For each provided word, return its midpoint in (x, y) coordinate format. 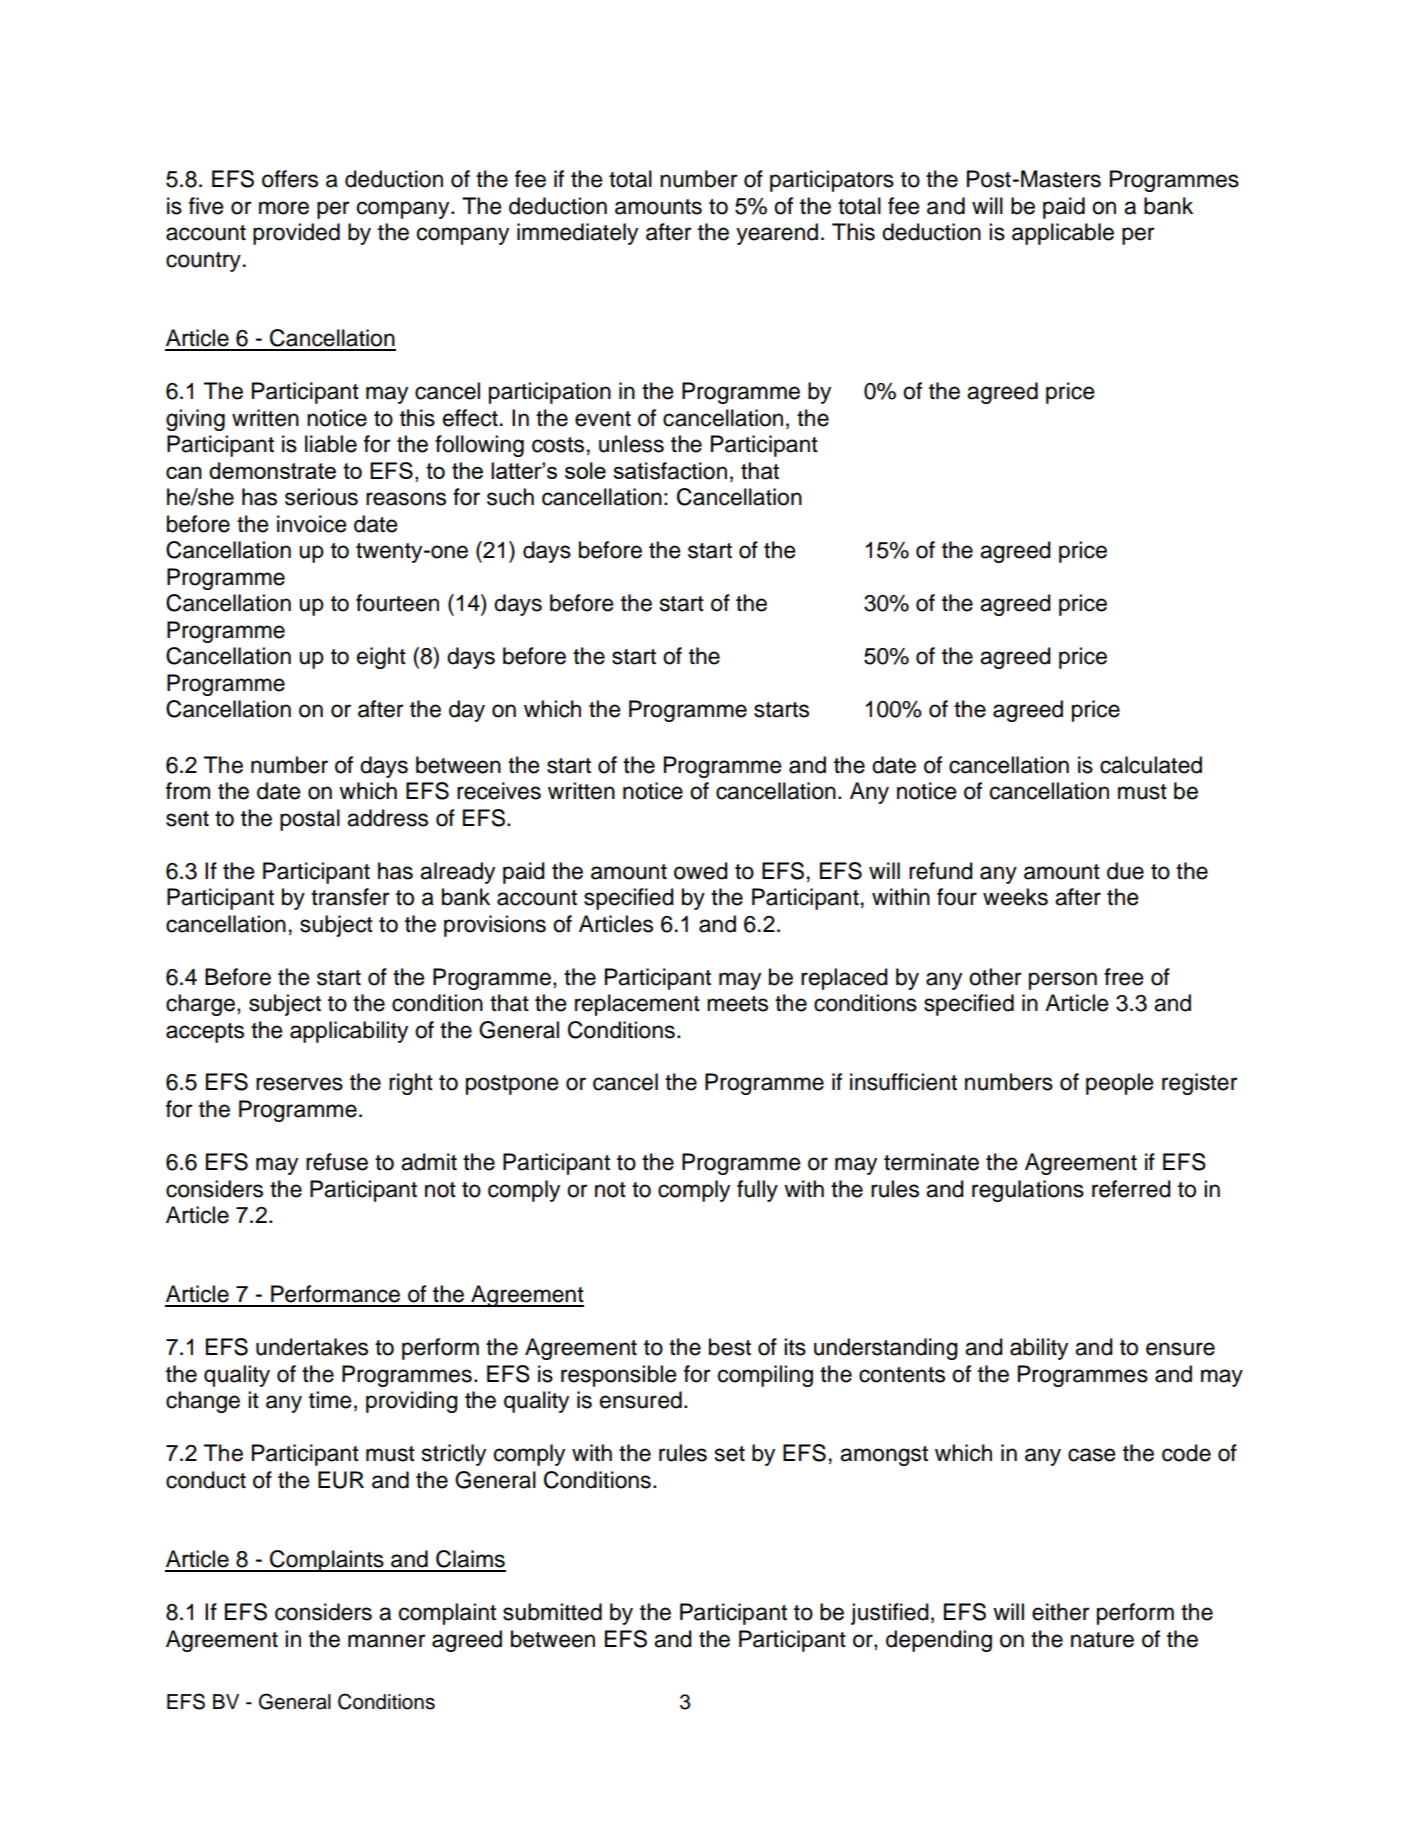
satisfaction (670, 471)
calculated (1151, 765)
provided (296, 234)
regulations (1028, 1191)
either (1061, 1612)
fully (757, 1191)
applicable (1063, 234)
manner (387, 1641)
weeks (1015, 897)
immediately (577, 234)
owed (701, 871)
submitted (552, 1612)
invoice (312, 524)
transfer (350, 897)
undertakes (312, 1347)
